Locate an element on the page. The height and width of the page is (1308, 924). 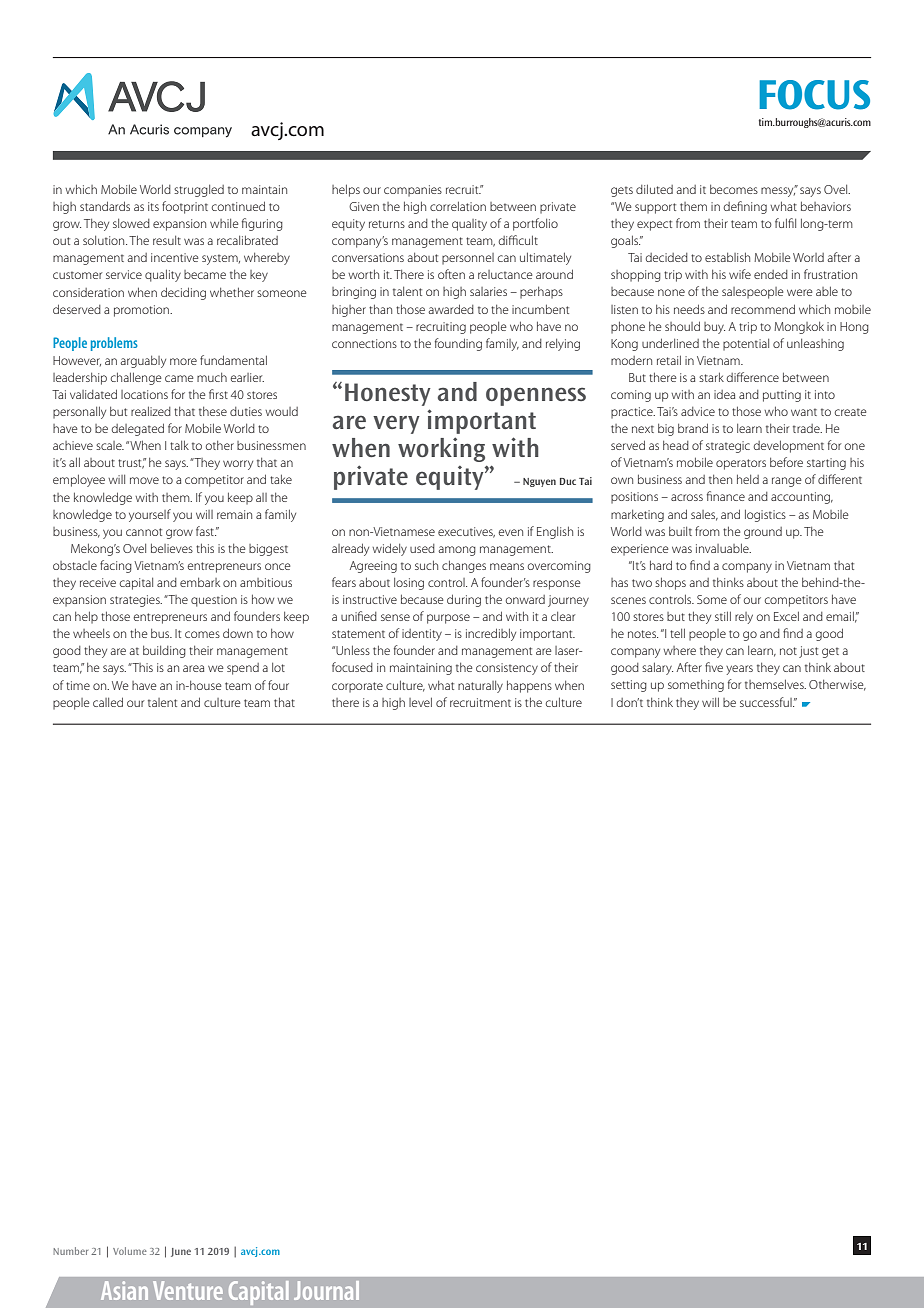
fulfil is located at coordinates (785, 223).
